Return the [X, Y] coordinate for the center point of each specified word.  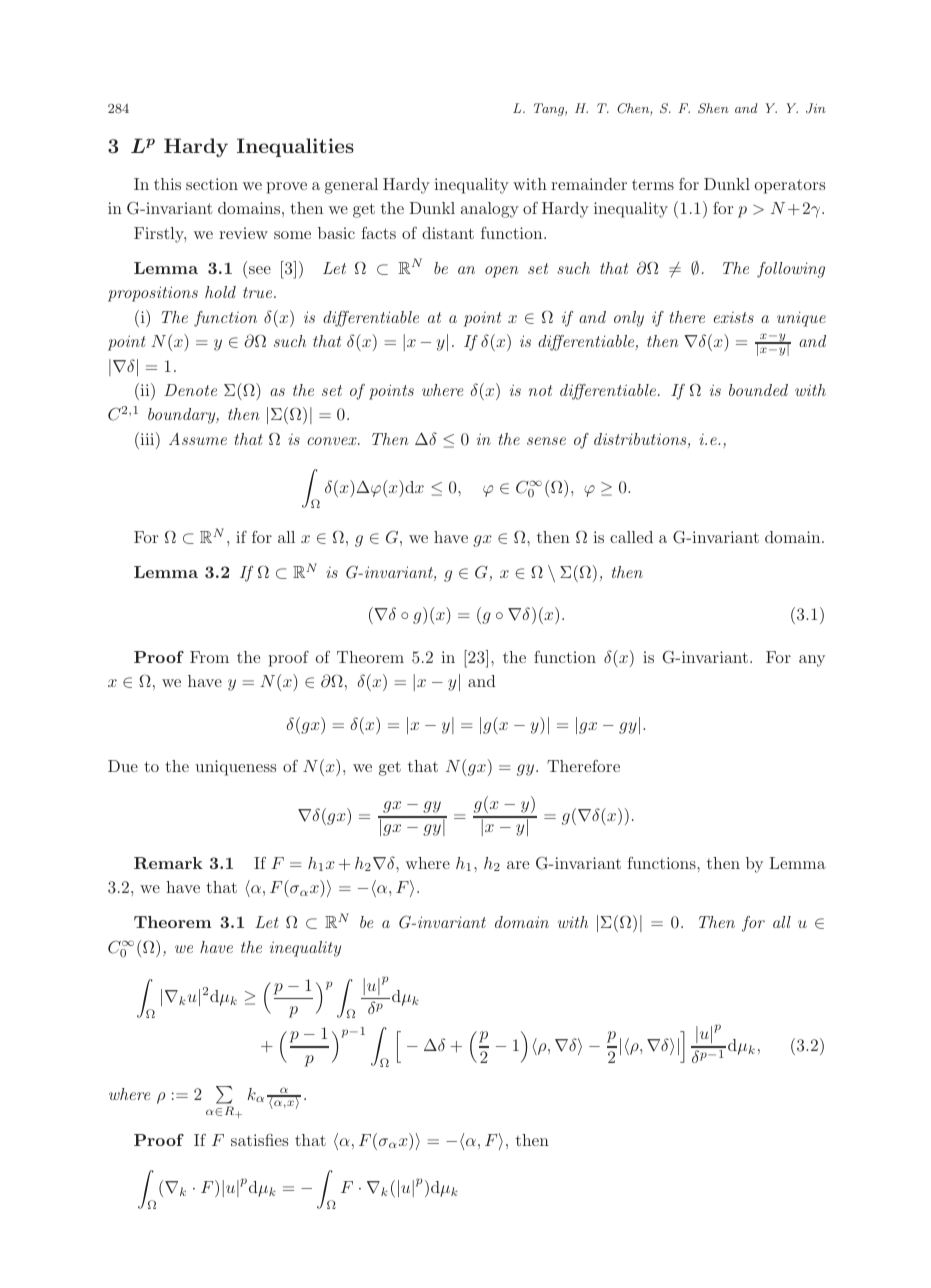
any [812, 661]
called [631, 537]
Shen [713, 108]
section [212, 184]
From [209, 657]
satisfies [259, 1139]
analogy [490, 210]
